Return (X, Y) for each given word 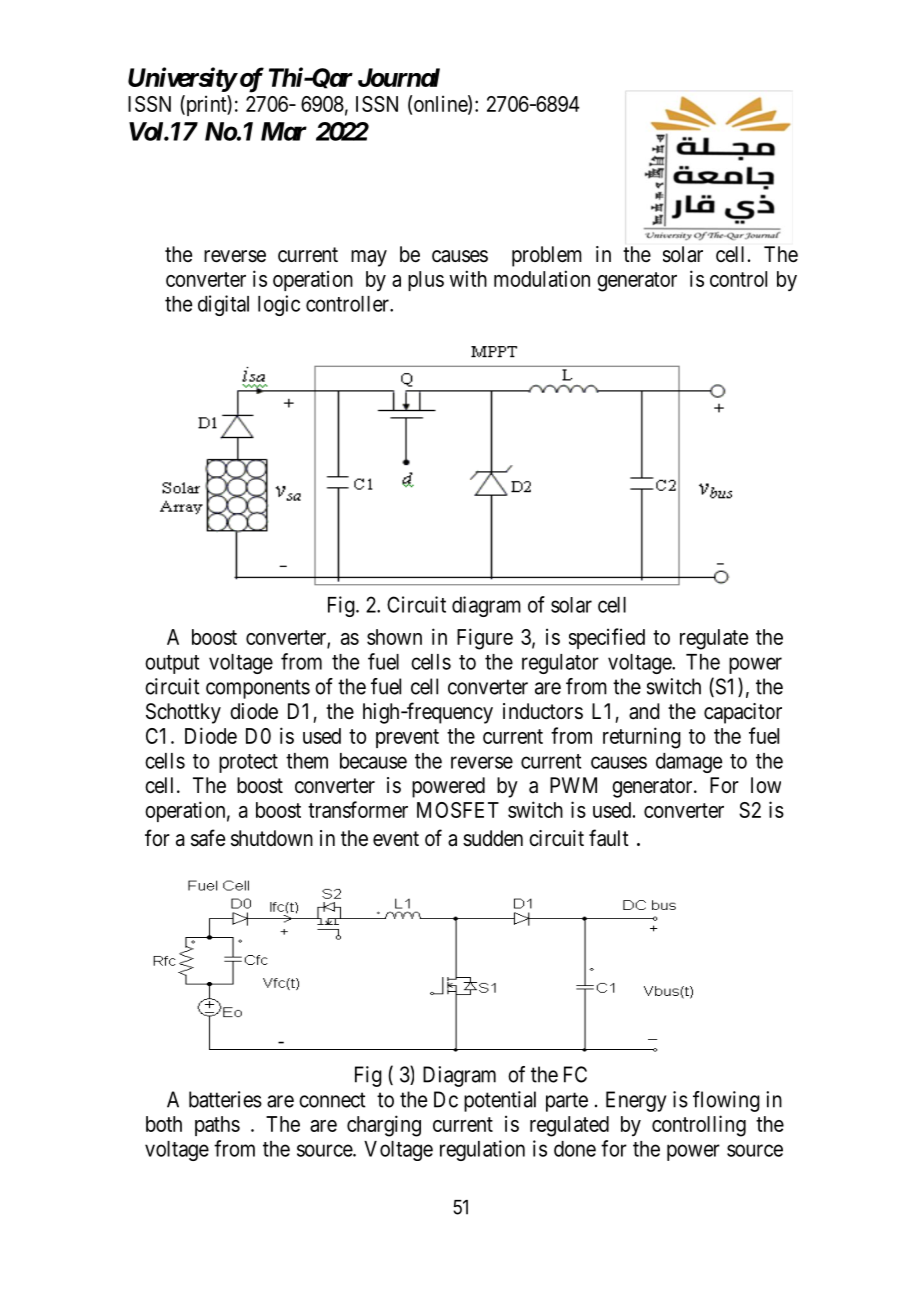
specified (607, 638)
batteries (225, 1099)
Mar (284, 131)
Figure (485, 639)
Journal (399, 77)
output (172, 664)
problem (547, 256)
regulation (482, 1150)
